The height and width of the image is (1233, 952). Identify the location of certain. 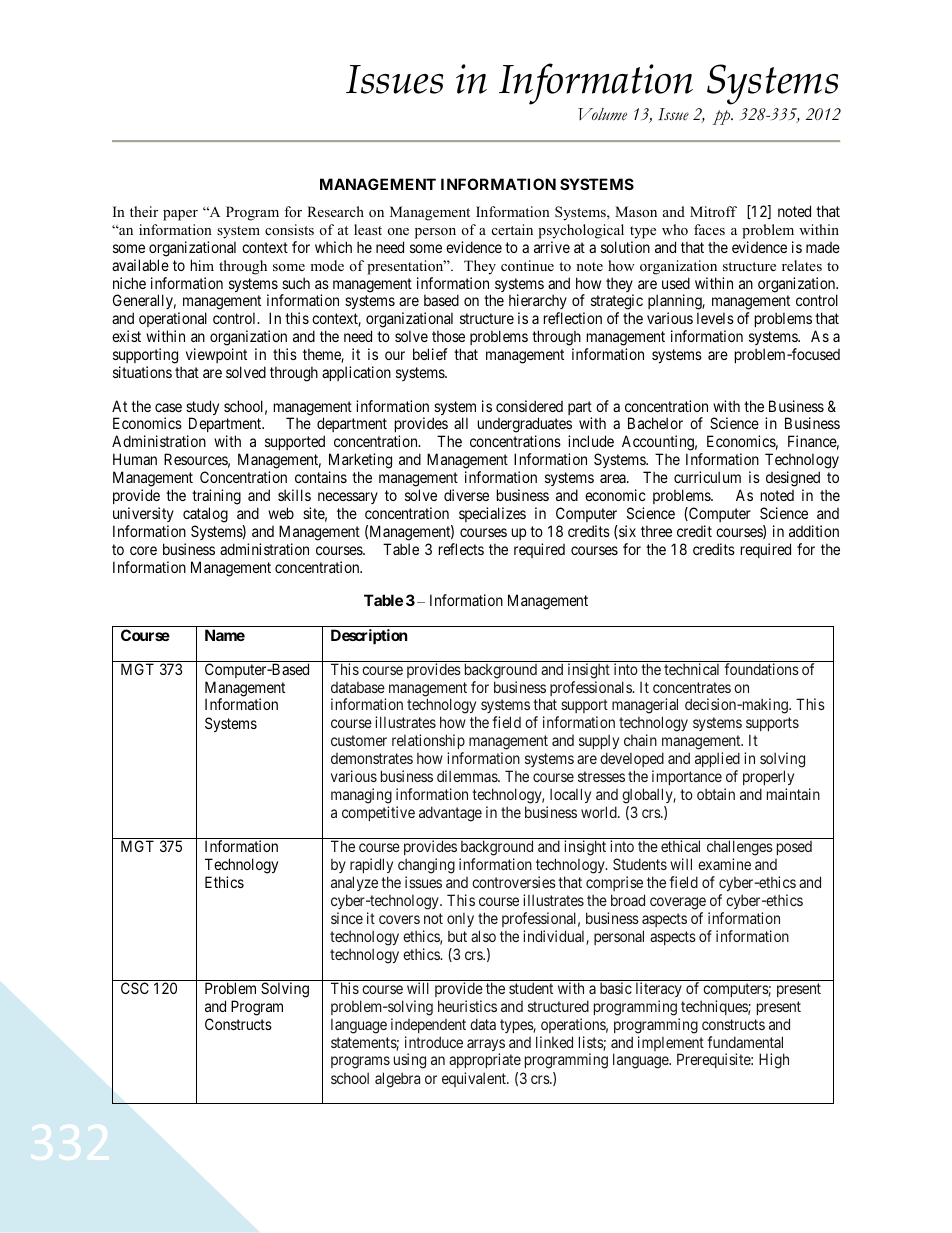
(512, 229).
